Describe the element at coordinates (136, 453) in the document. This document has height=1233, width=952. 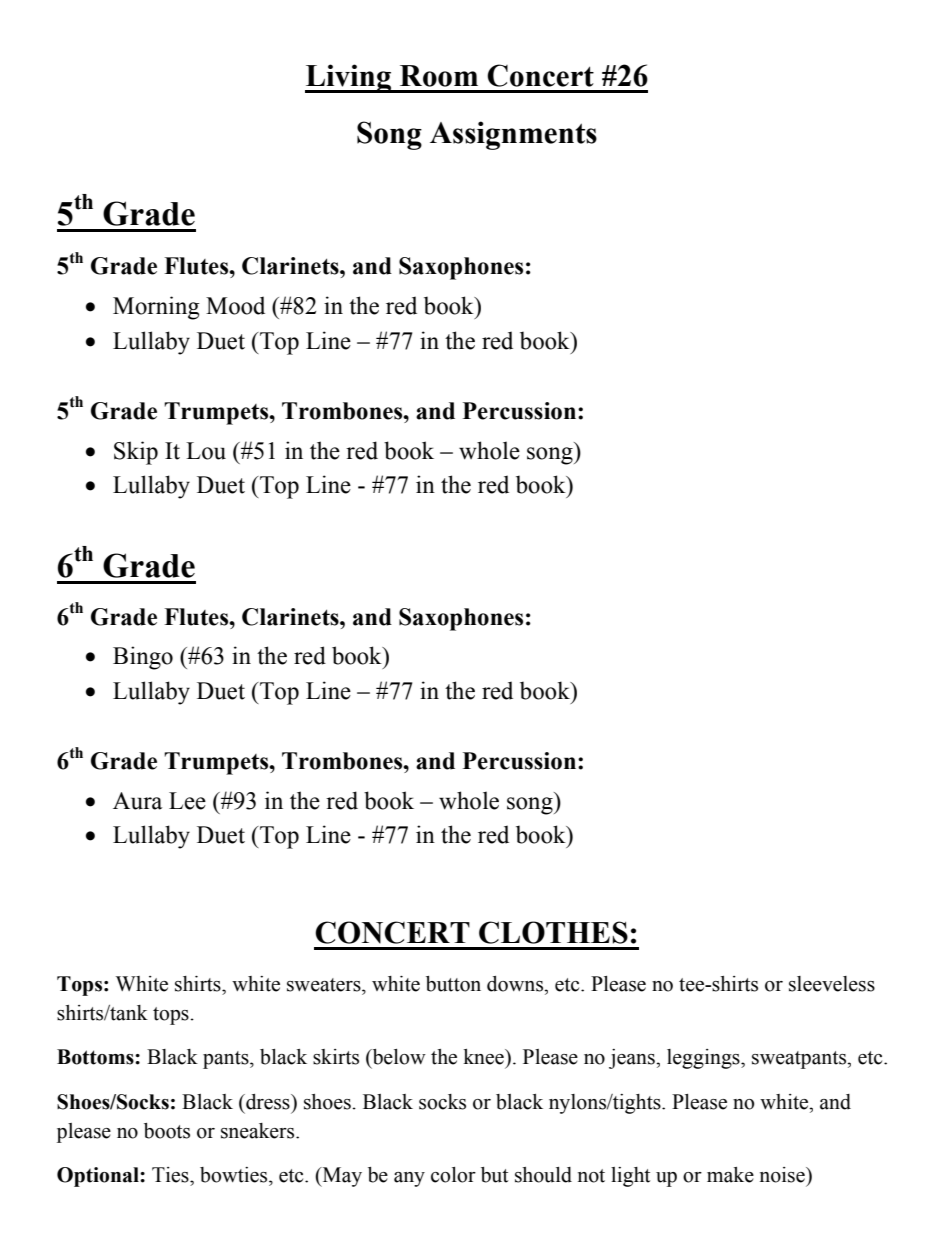
I see `Skip` at that location.
